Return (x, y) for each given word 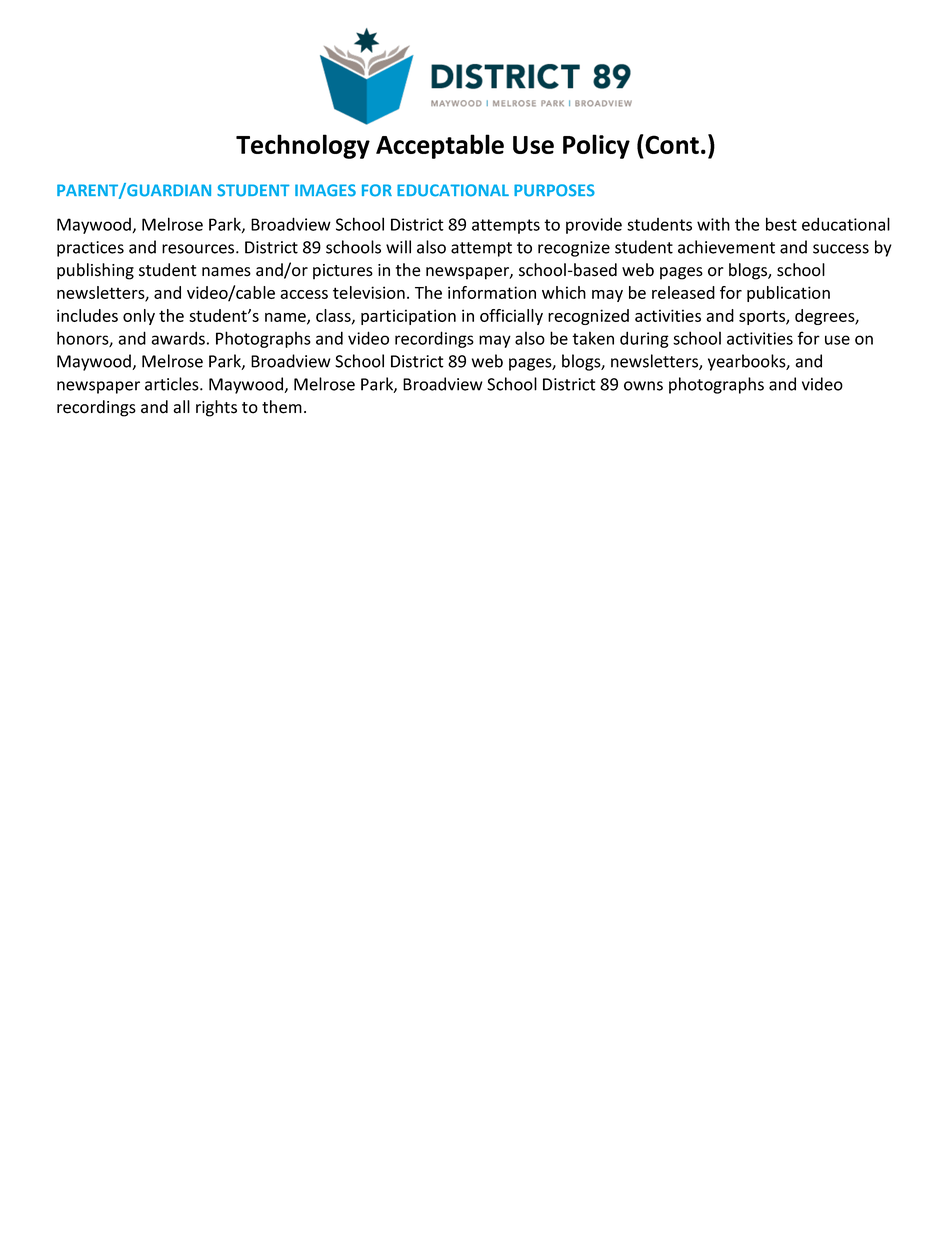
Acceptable (440, 146)
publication (788, 294)
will (398, 247)
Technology (303, 146)
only (139, 317)
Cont (672, 144)
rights (216, 408)
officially (511, 317)
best (781, 224)
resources (199, 249)
